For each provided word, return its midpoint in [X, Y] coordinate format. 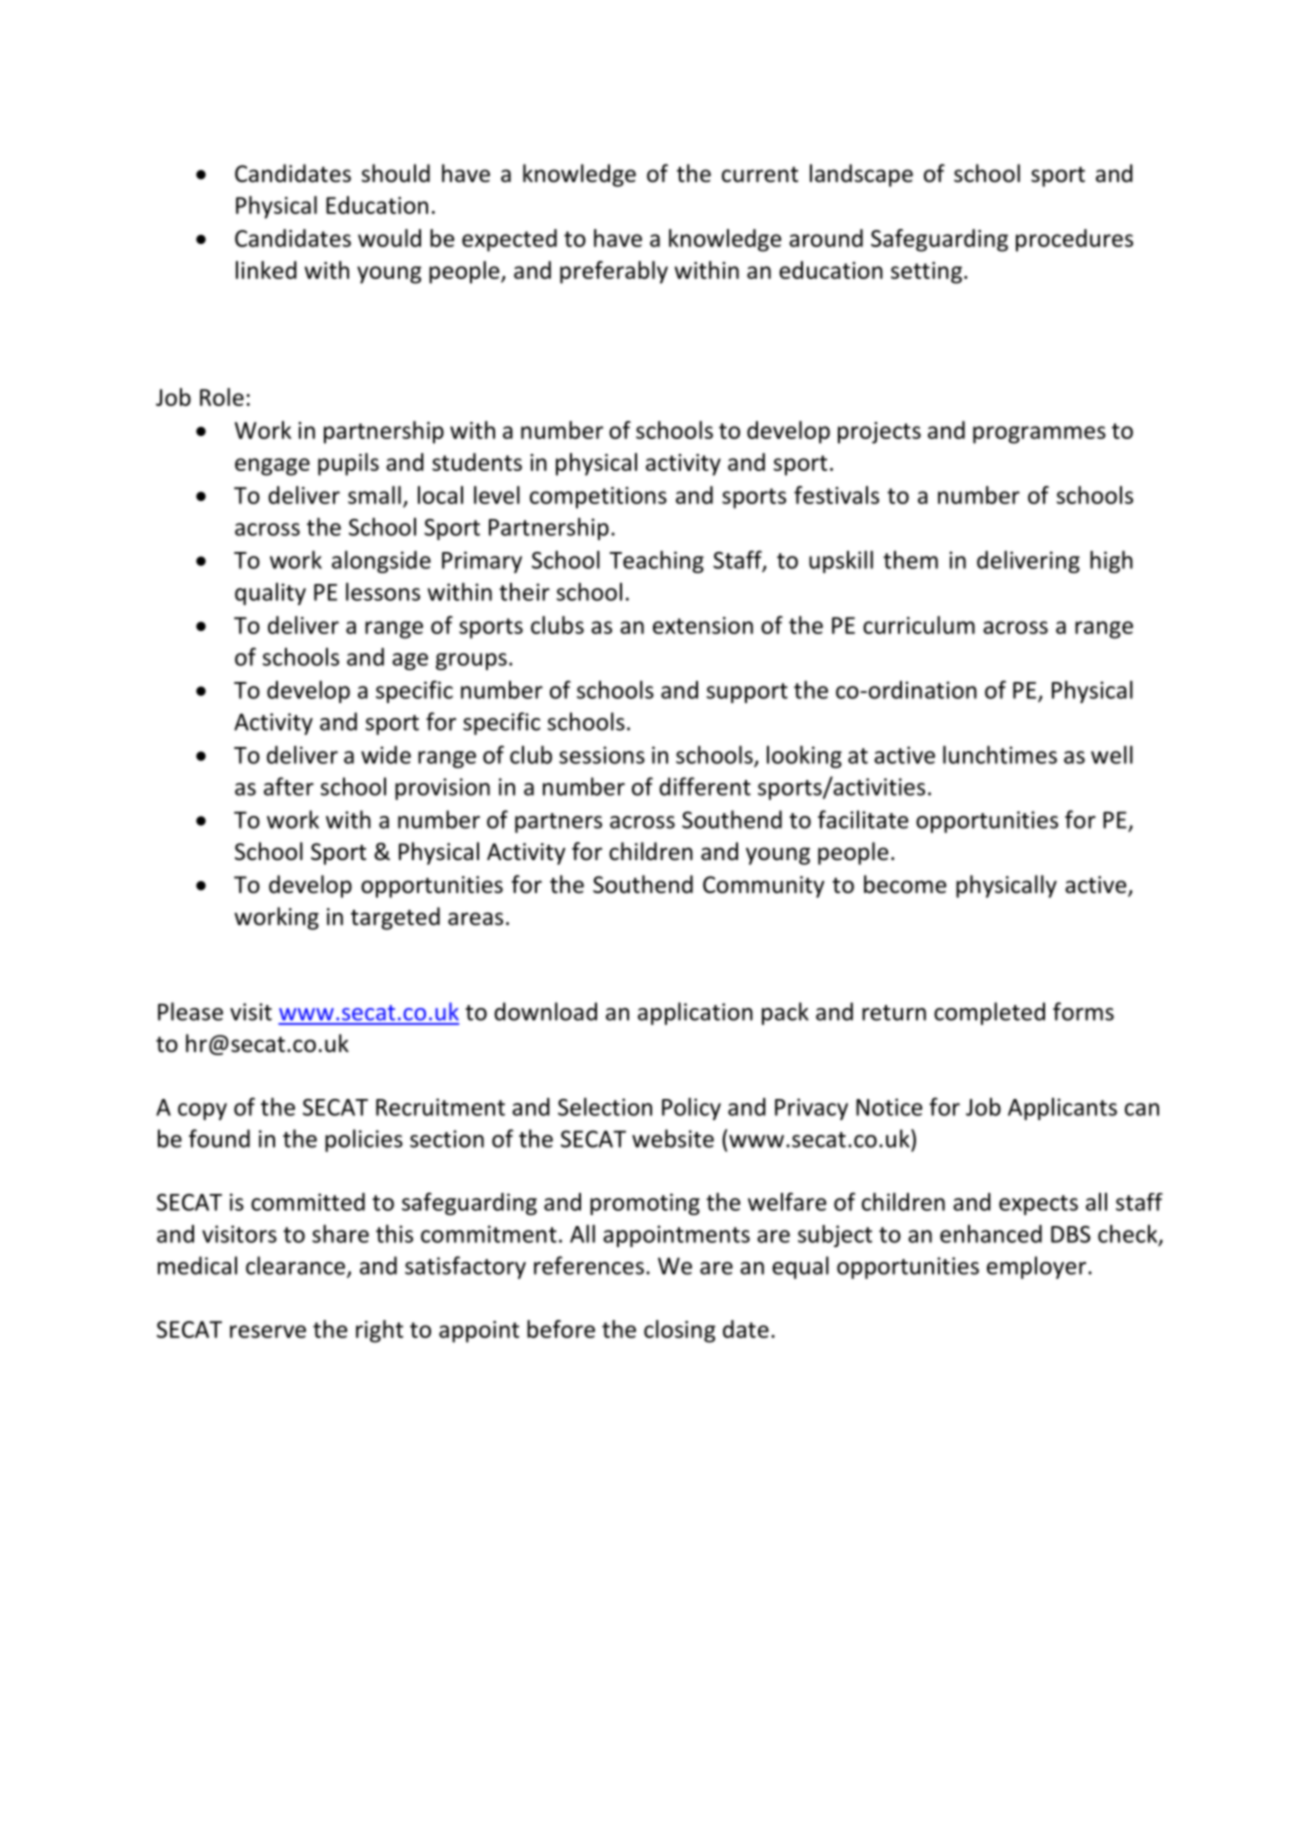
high [1111, 562]
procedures [1074, 240]
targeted [395, 918]
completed [989, 1013]
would [389, 238]
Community [764, 887]
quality [270, 594]
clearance [297, 1266]
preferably [614, 272]
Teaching [656, 562]
